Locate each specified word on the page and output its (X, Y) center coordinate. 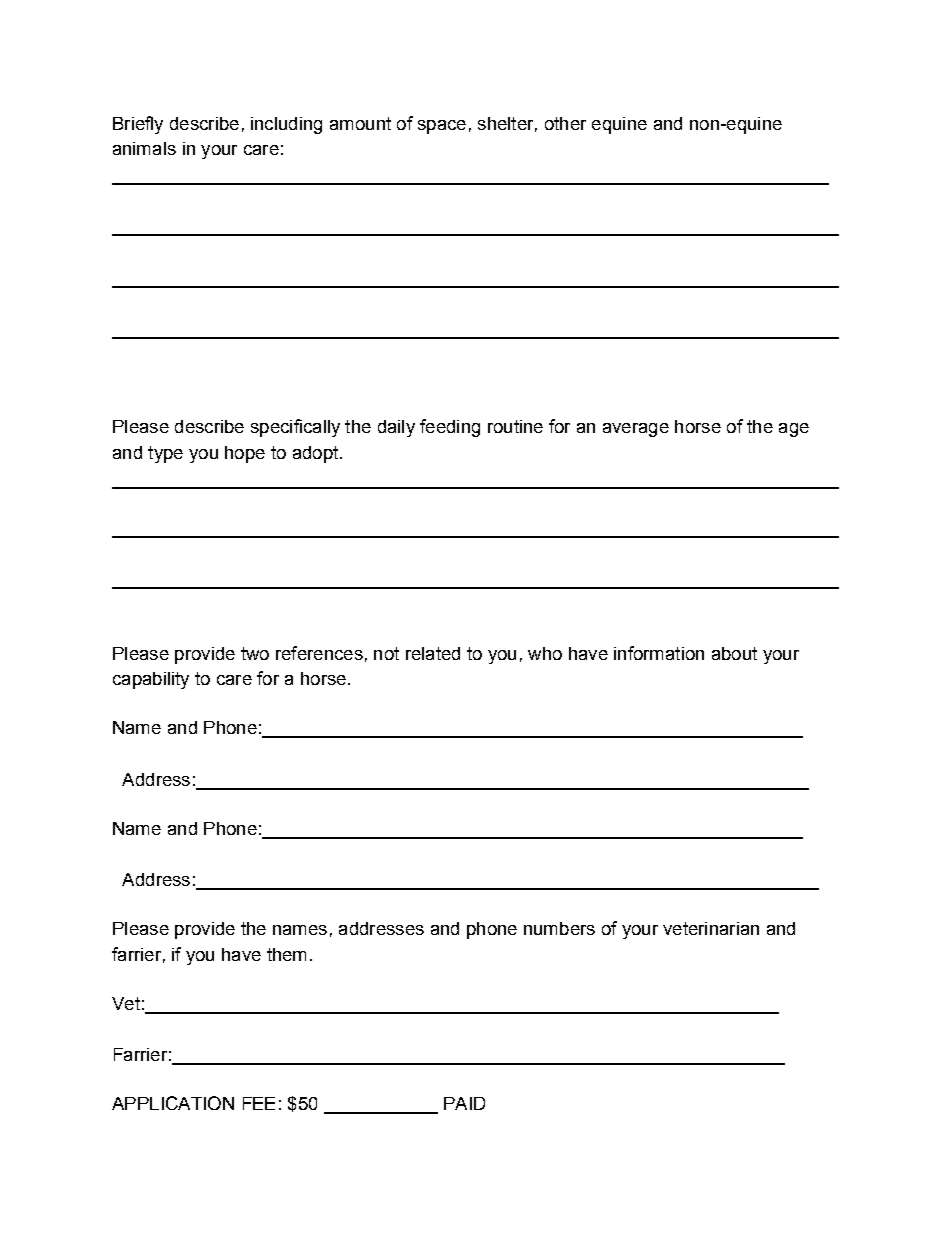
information (659, 653)
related (433, 653)
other (565, 123)
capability (151, 680)
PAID (464, 1103)
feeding (450, 428)
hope (245, 454)
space (442, 127)
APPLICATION (173, 1103)
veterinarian (711, 928)
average (636, 430)
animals (144, 148)
